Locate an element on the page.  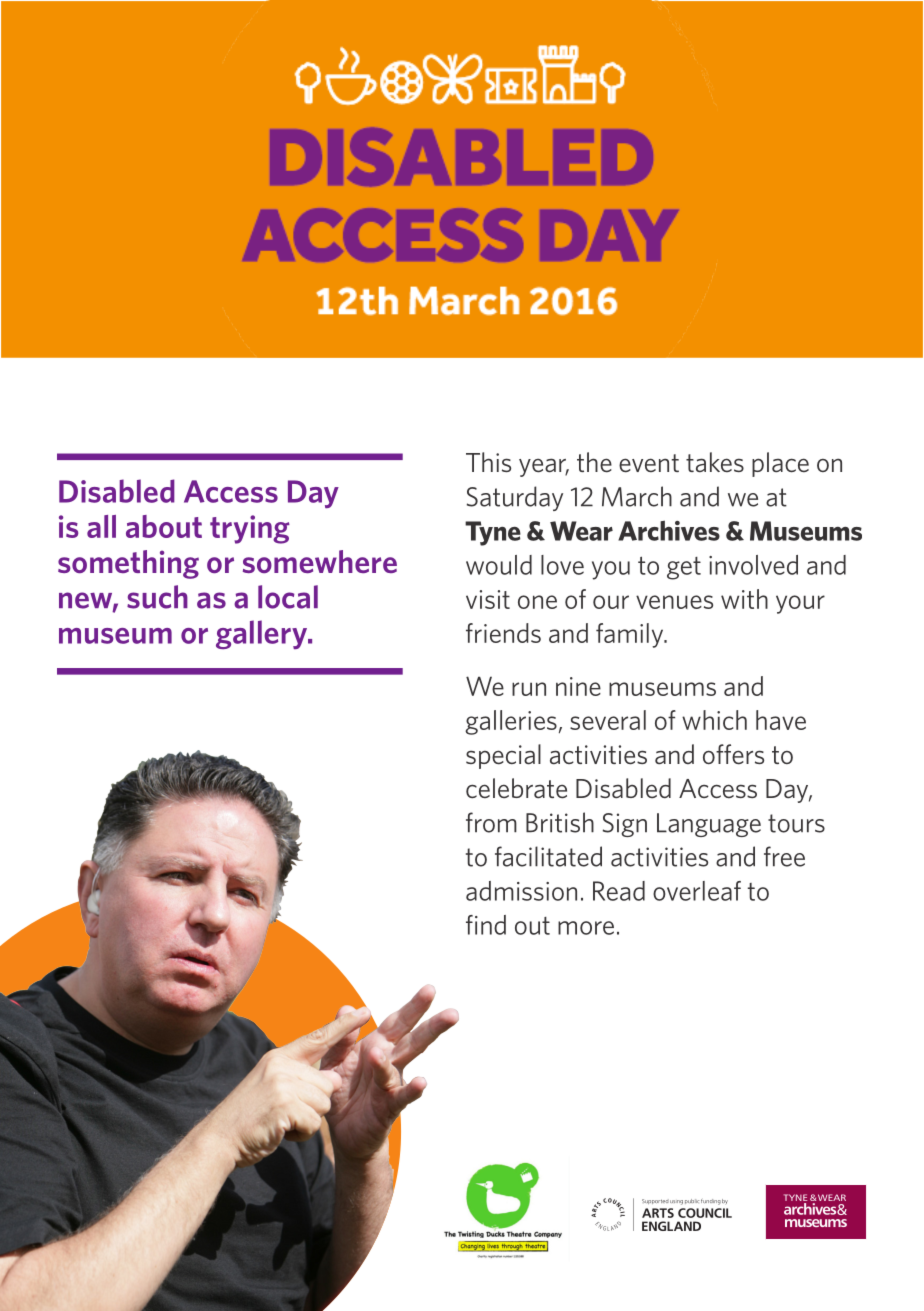
find is located at coordinates (486, 925).
